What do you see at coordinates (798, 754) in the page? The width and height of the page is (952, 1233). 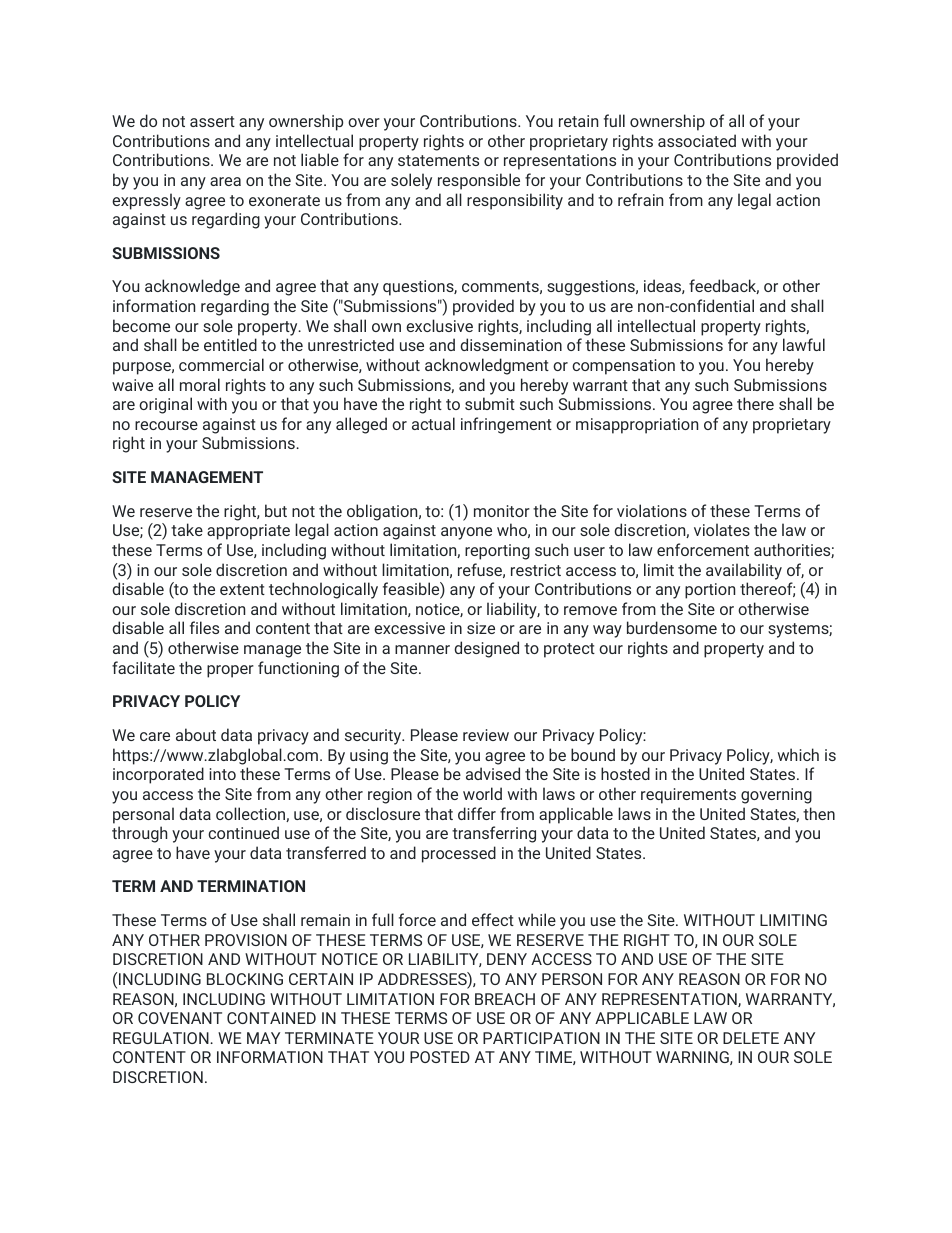 I see `which` at bounding box center [798, 754].
